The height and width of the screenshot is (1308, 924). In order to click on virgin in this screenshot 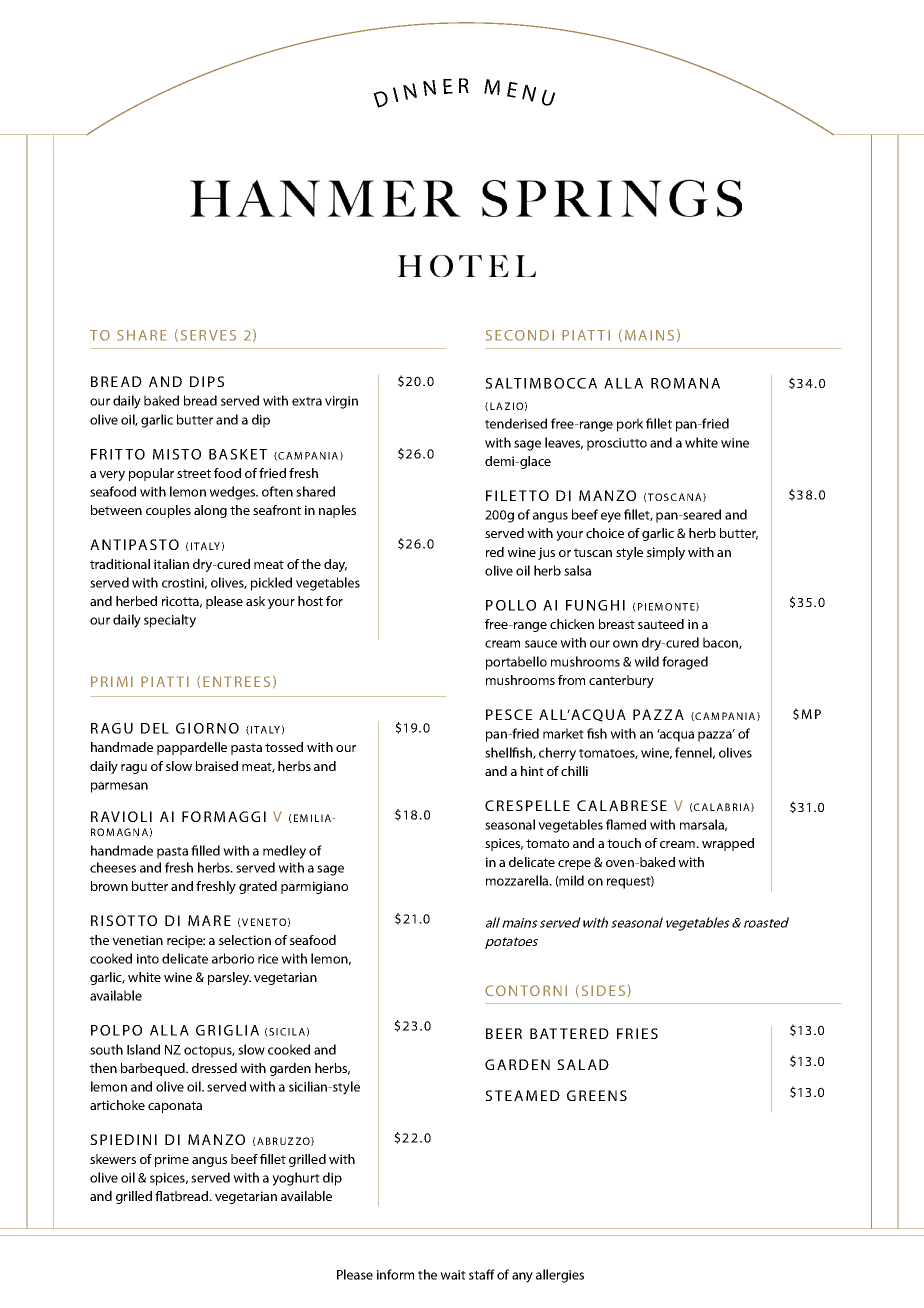, I will do `click(341, 402)`.
